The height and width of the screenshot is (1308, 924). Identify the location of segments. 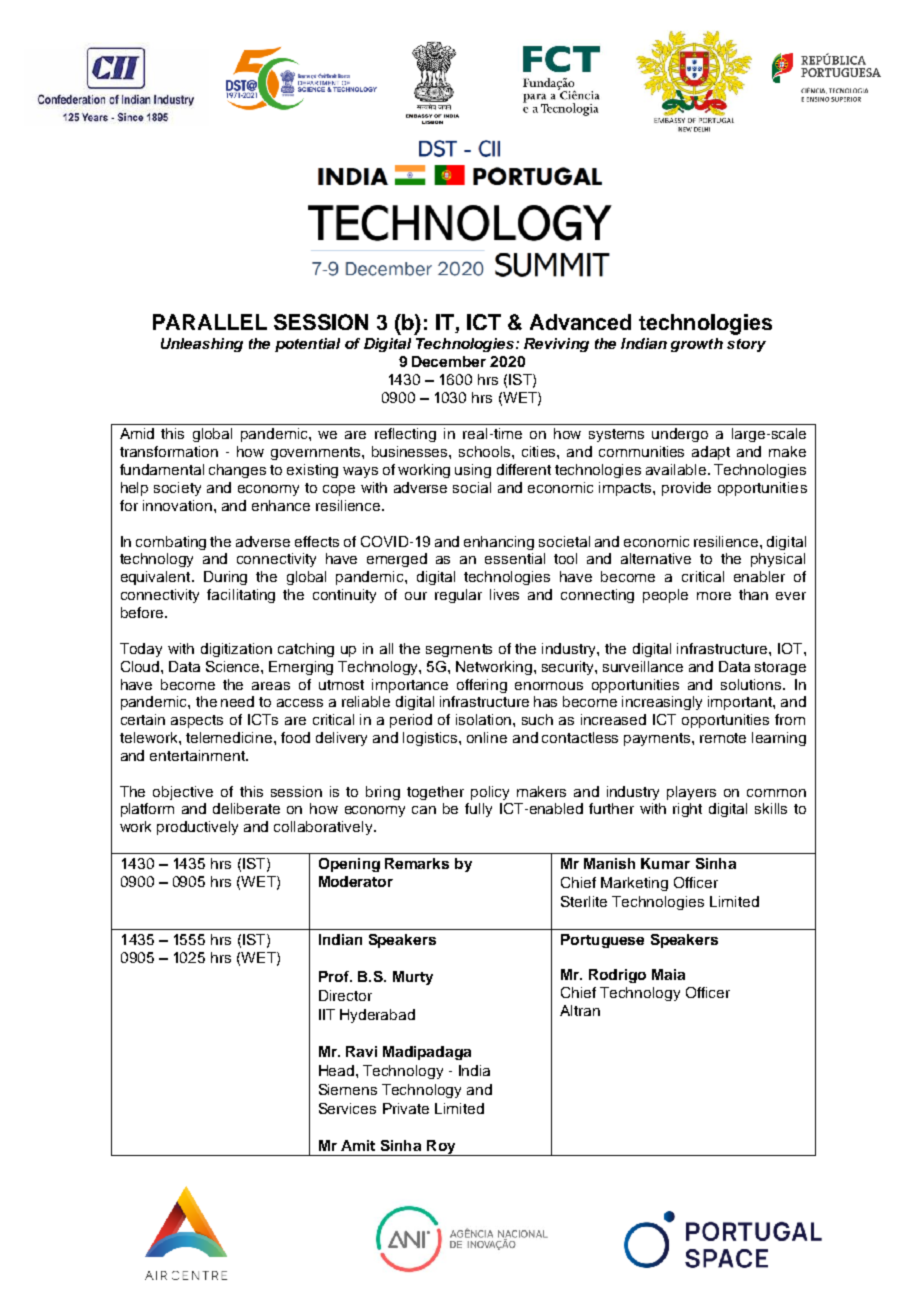
(459, 650).
